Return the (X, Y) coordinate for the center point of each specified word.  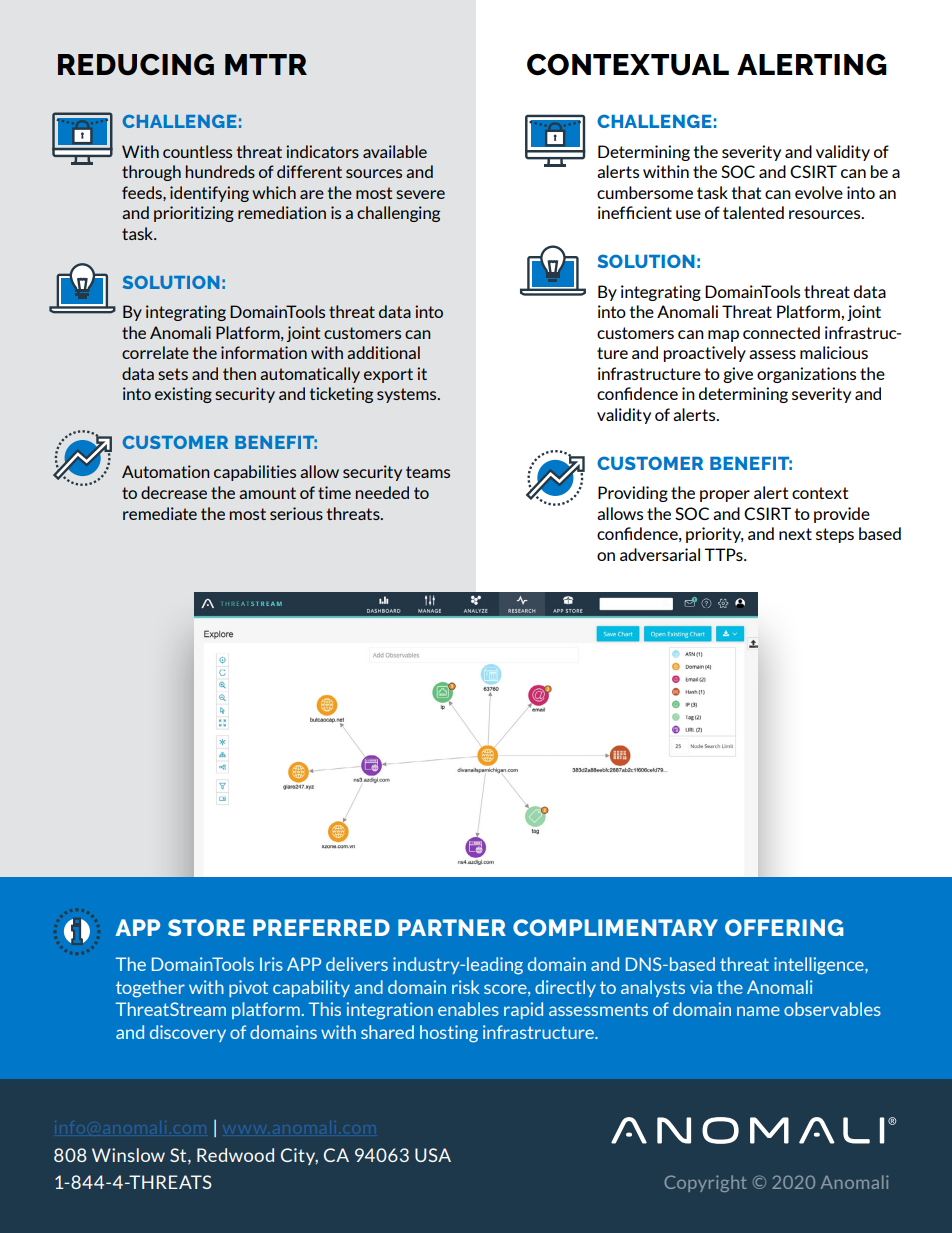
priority (715, 535)
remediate (160, 513)
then (239, 373)
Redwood (235, 1155)
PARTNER (452, 927)
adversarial (660, 554)
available (395, 151)
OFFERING (784, 927)
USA (433, 1155)
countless (197, 151)
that (746, 192)
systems (408, 395)
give (738, 375)
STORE (206, 927)
